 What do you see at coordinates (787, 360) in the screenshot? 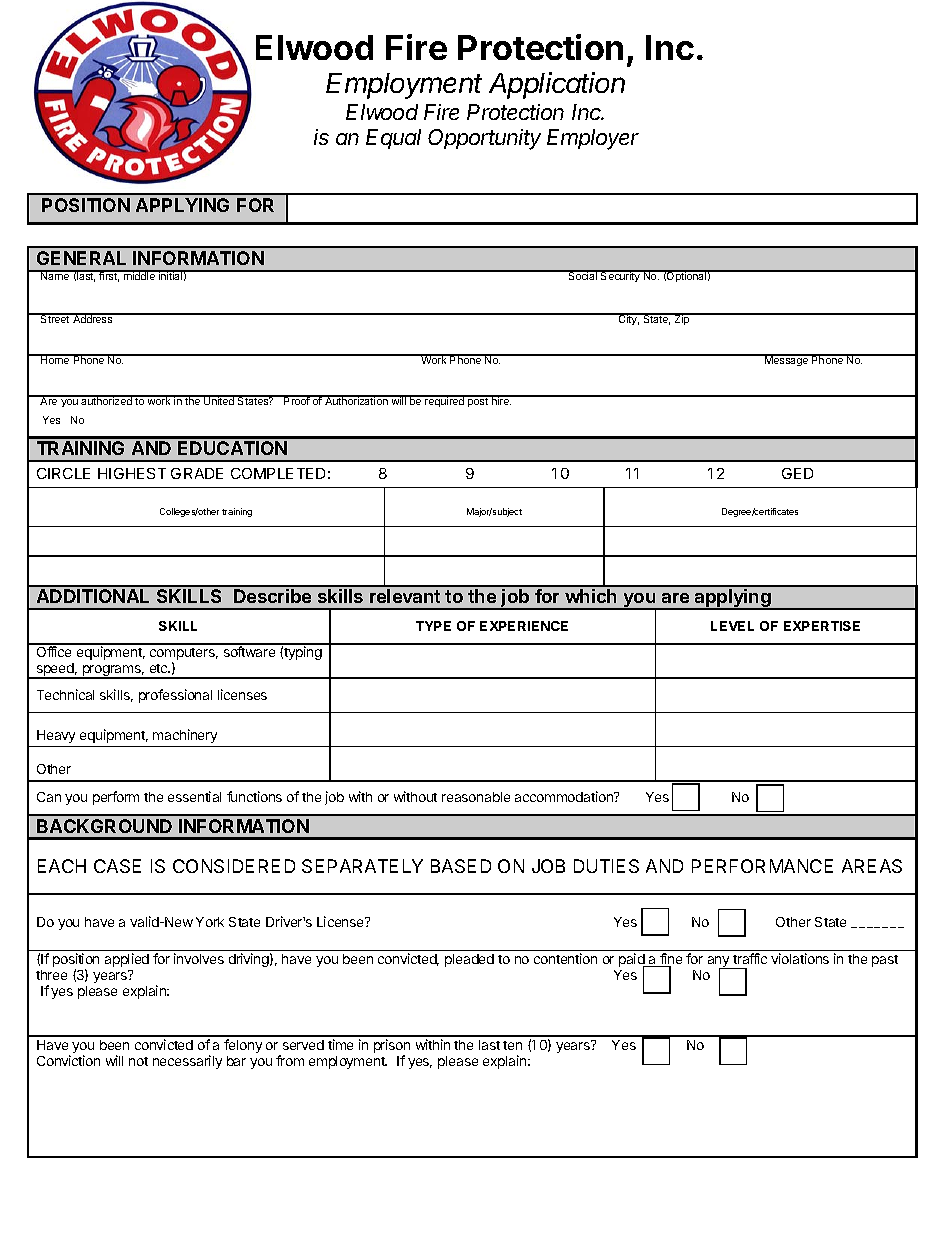
I see `Message` at bounding box center [787, 360].
